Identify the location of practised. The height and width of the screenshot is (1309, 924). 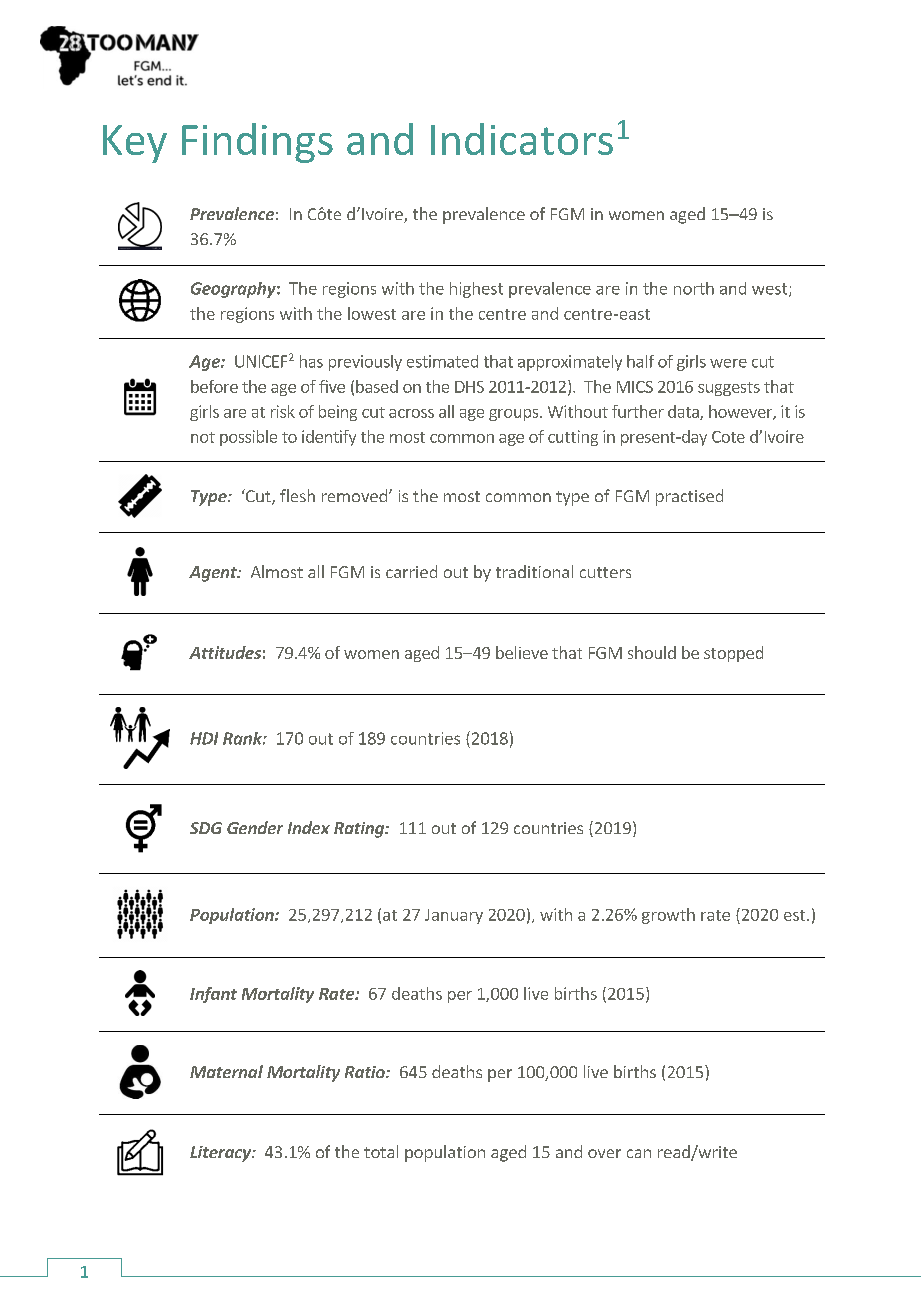
(689, 497).
